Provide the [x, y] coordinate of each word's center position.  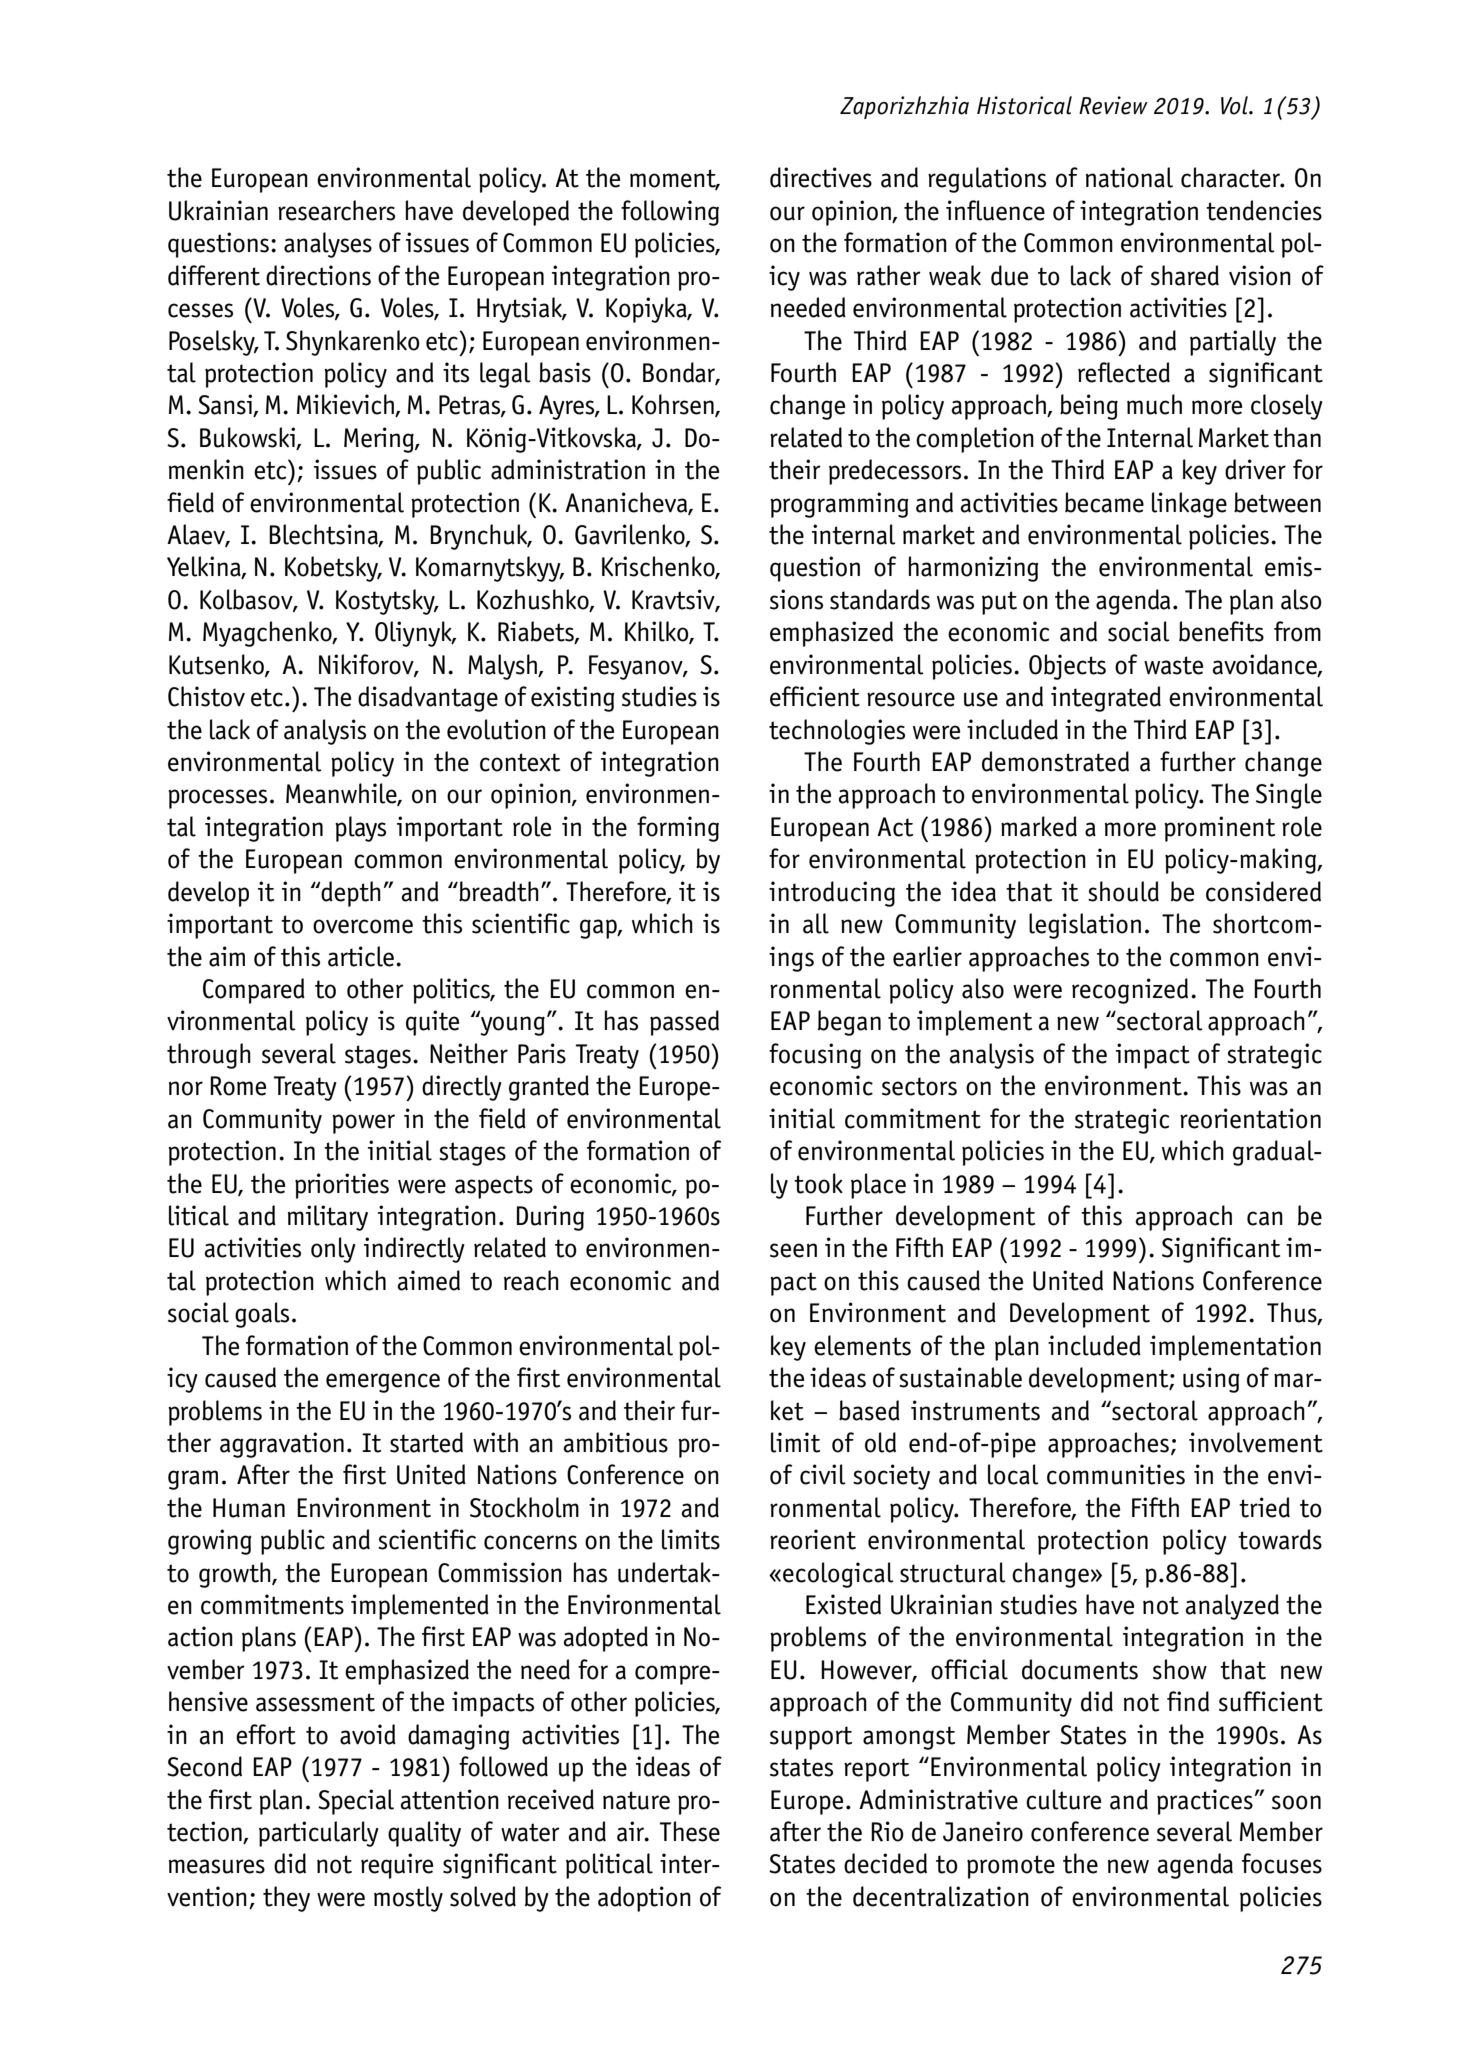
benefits [1221, 631]
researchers [336, 210]
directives [821, 177]
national [1129, 177]
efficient [815, 696]
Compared [254, 991]
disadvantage [428, 699]
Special [356, 1802]
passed [684, 1023]
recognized [1130, 991]
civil [823, 1474]
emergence [383, 1383]
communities [1116, 1474]
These [690, 1831]
